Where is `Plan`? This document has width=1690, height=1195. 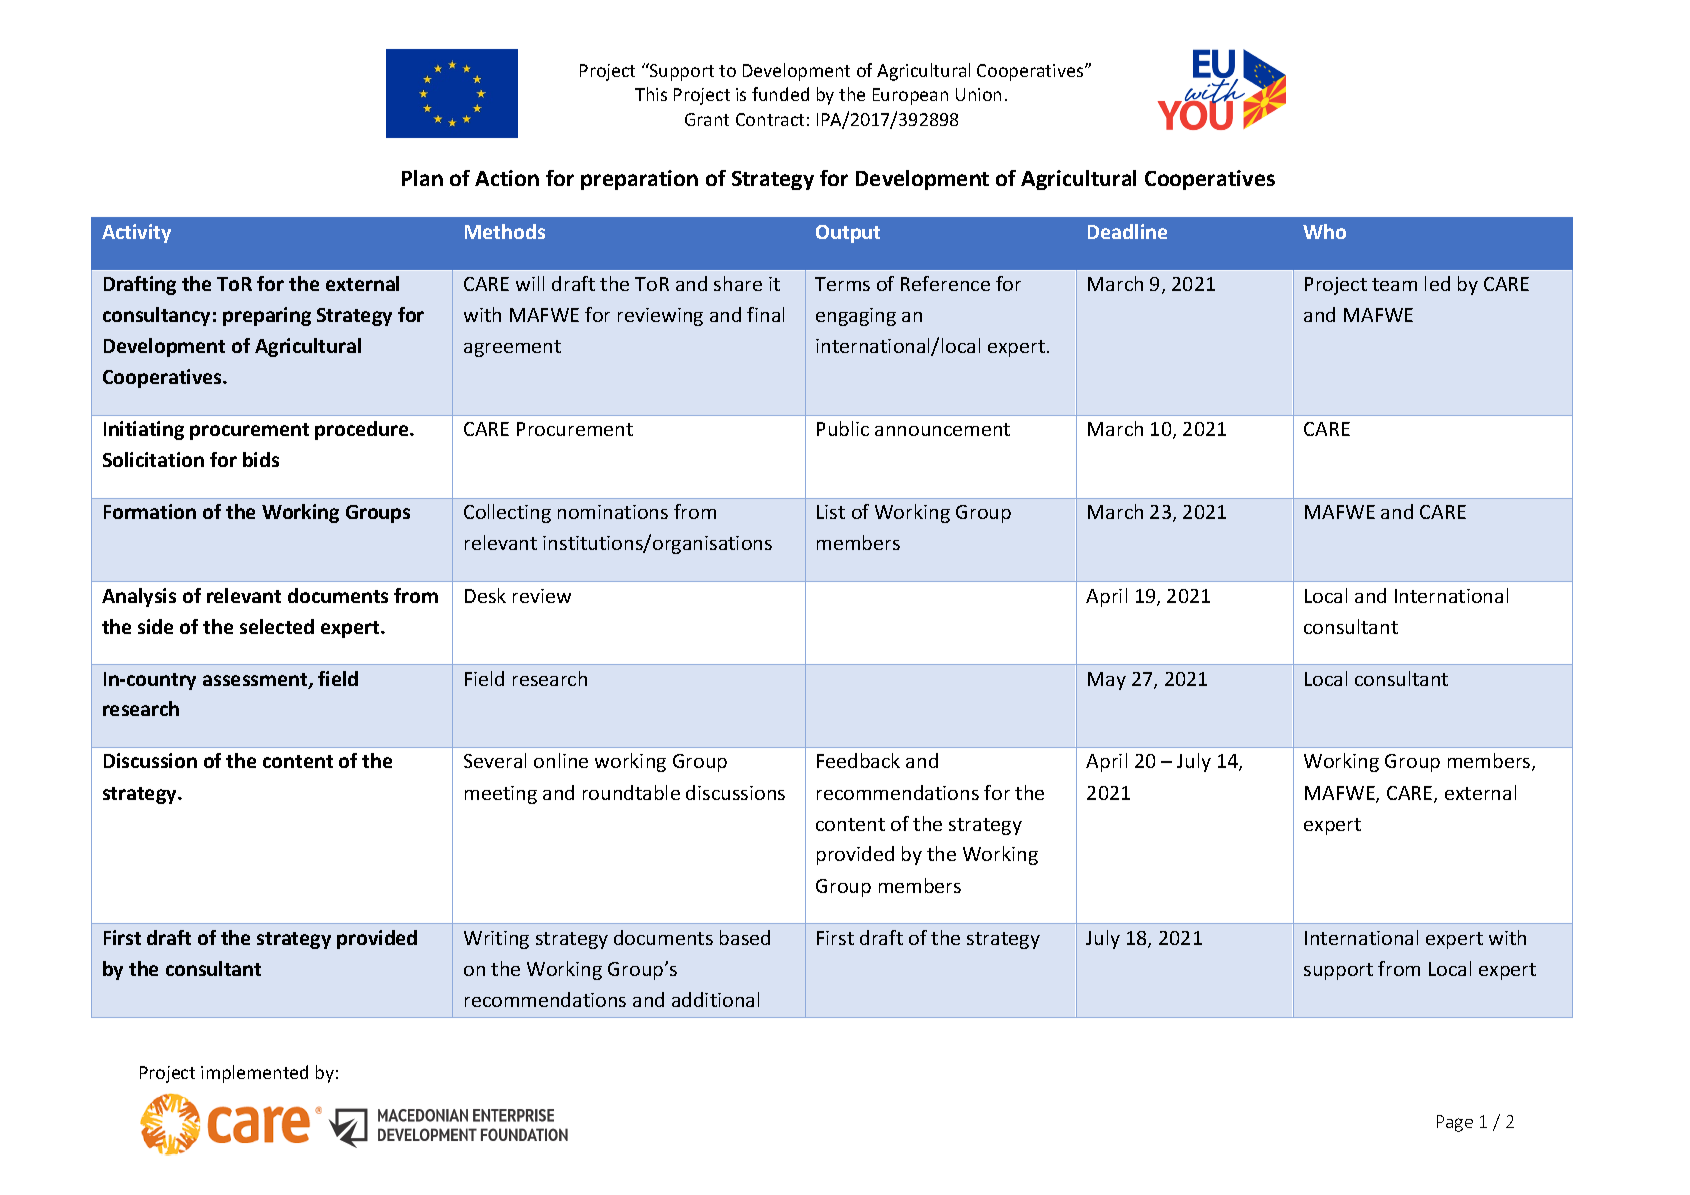 Plan is located at coordinates (422, 178).
